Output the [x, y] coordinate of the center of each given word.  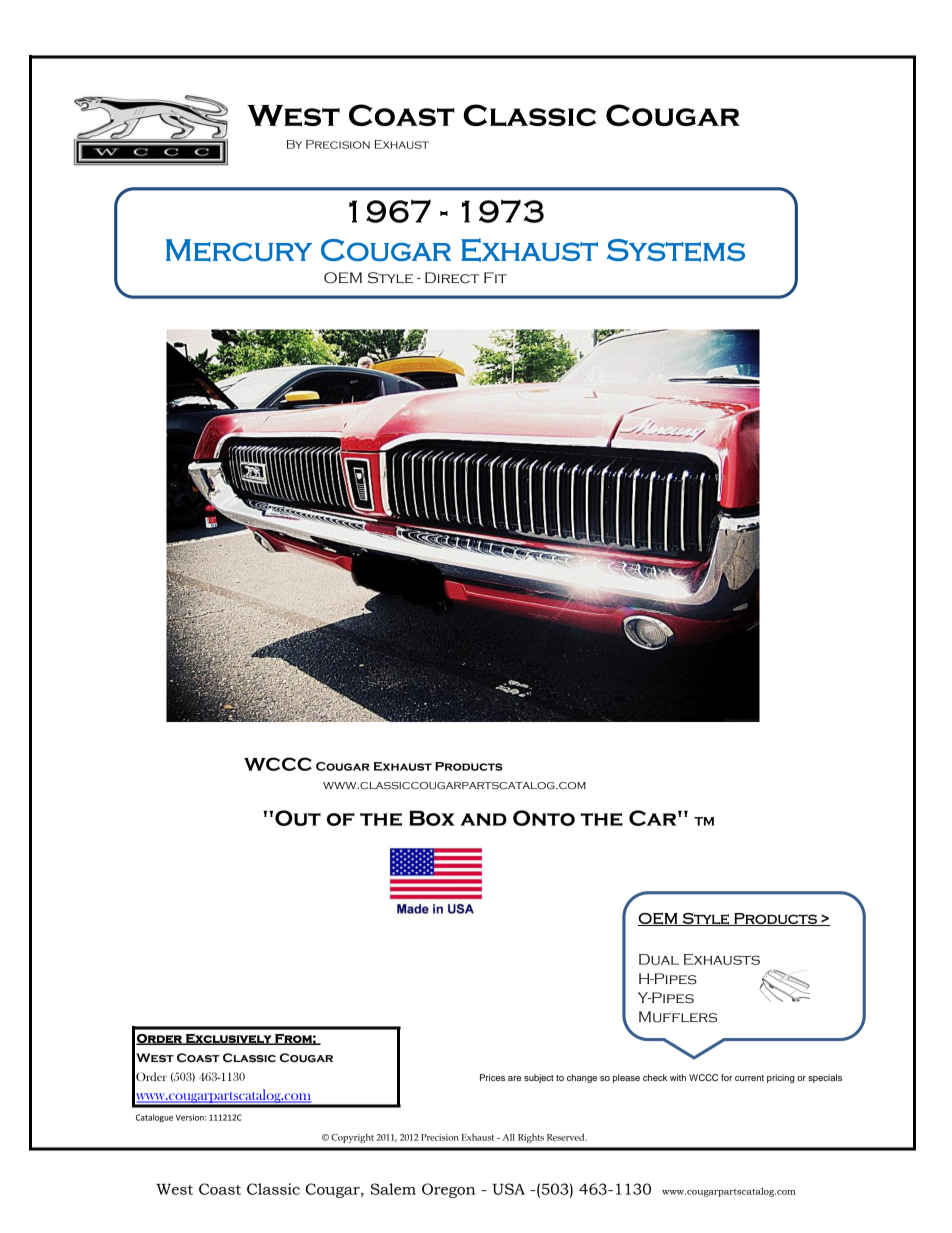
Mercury [239, 250]
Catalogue [154, 1118]
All [509, 1137]
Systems [676, 250]
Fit [495, 277]
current [749, 1078]
